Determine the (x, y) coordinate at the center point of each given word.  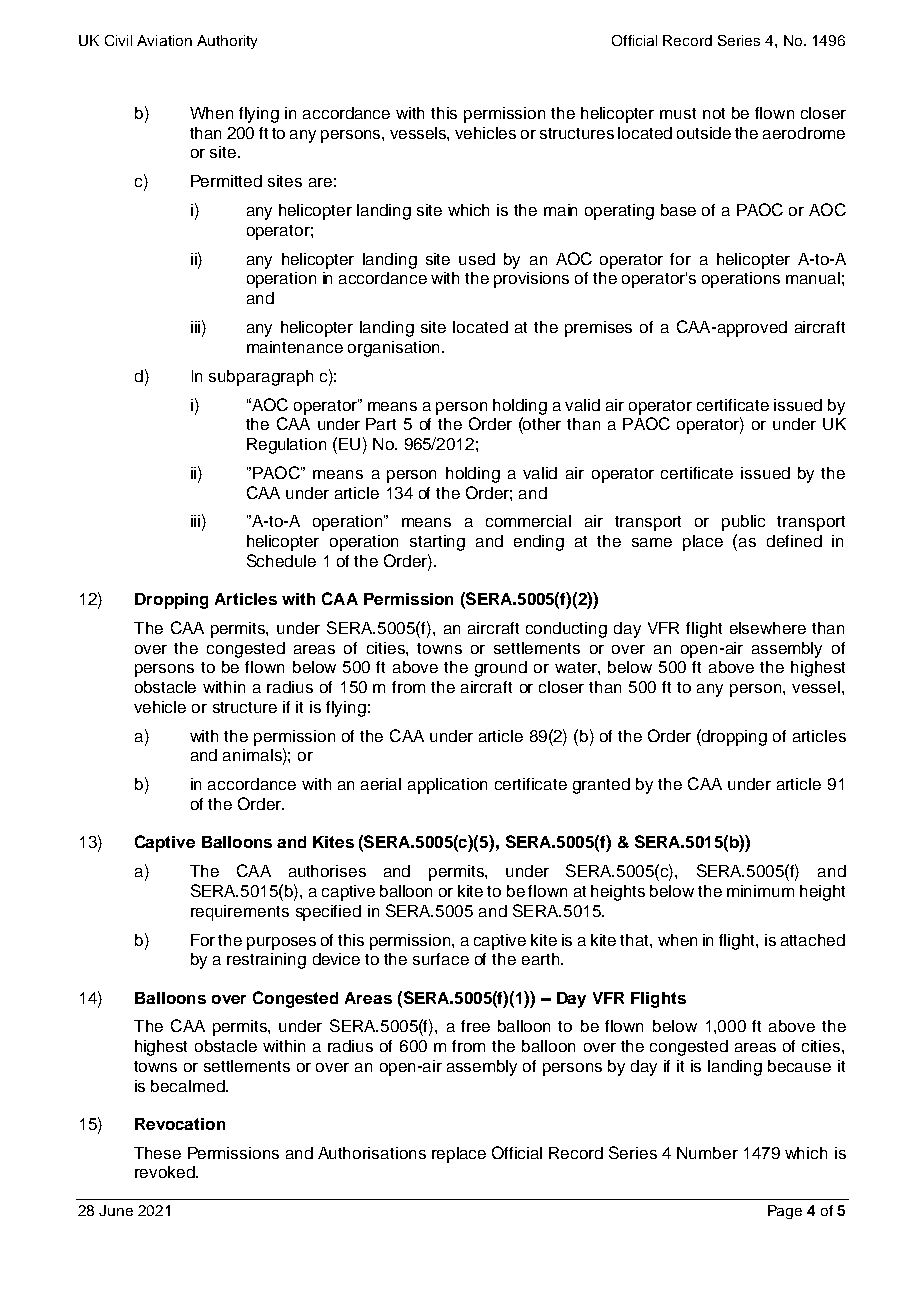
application (447, 786)
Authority (227, 42)
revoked (166, 1172)
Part (381, 424)
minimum (760, 891)
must (678, 113)
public (743, 523)
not (714, 113)
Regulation (286, 446)
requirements (240, 913)
